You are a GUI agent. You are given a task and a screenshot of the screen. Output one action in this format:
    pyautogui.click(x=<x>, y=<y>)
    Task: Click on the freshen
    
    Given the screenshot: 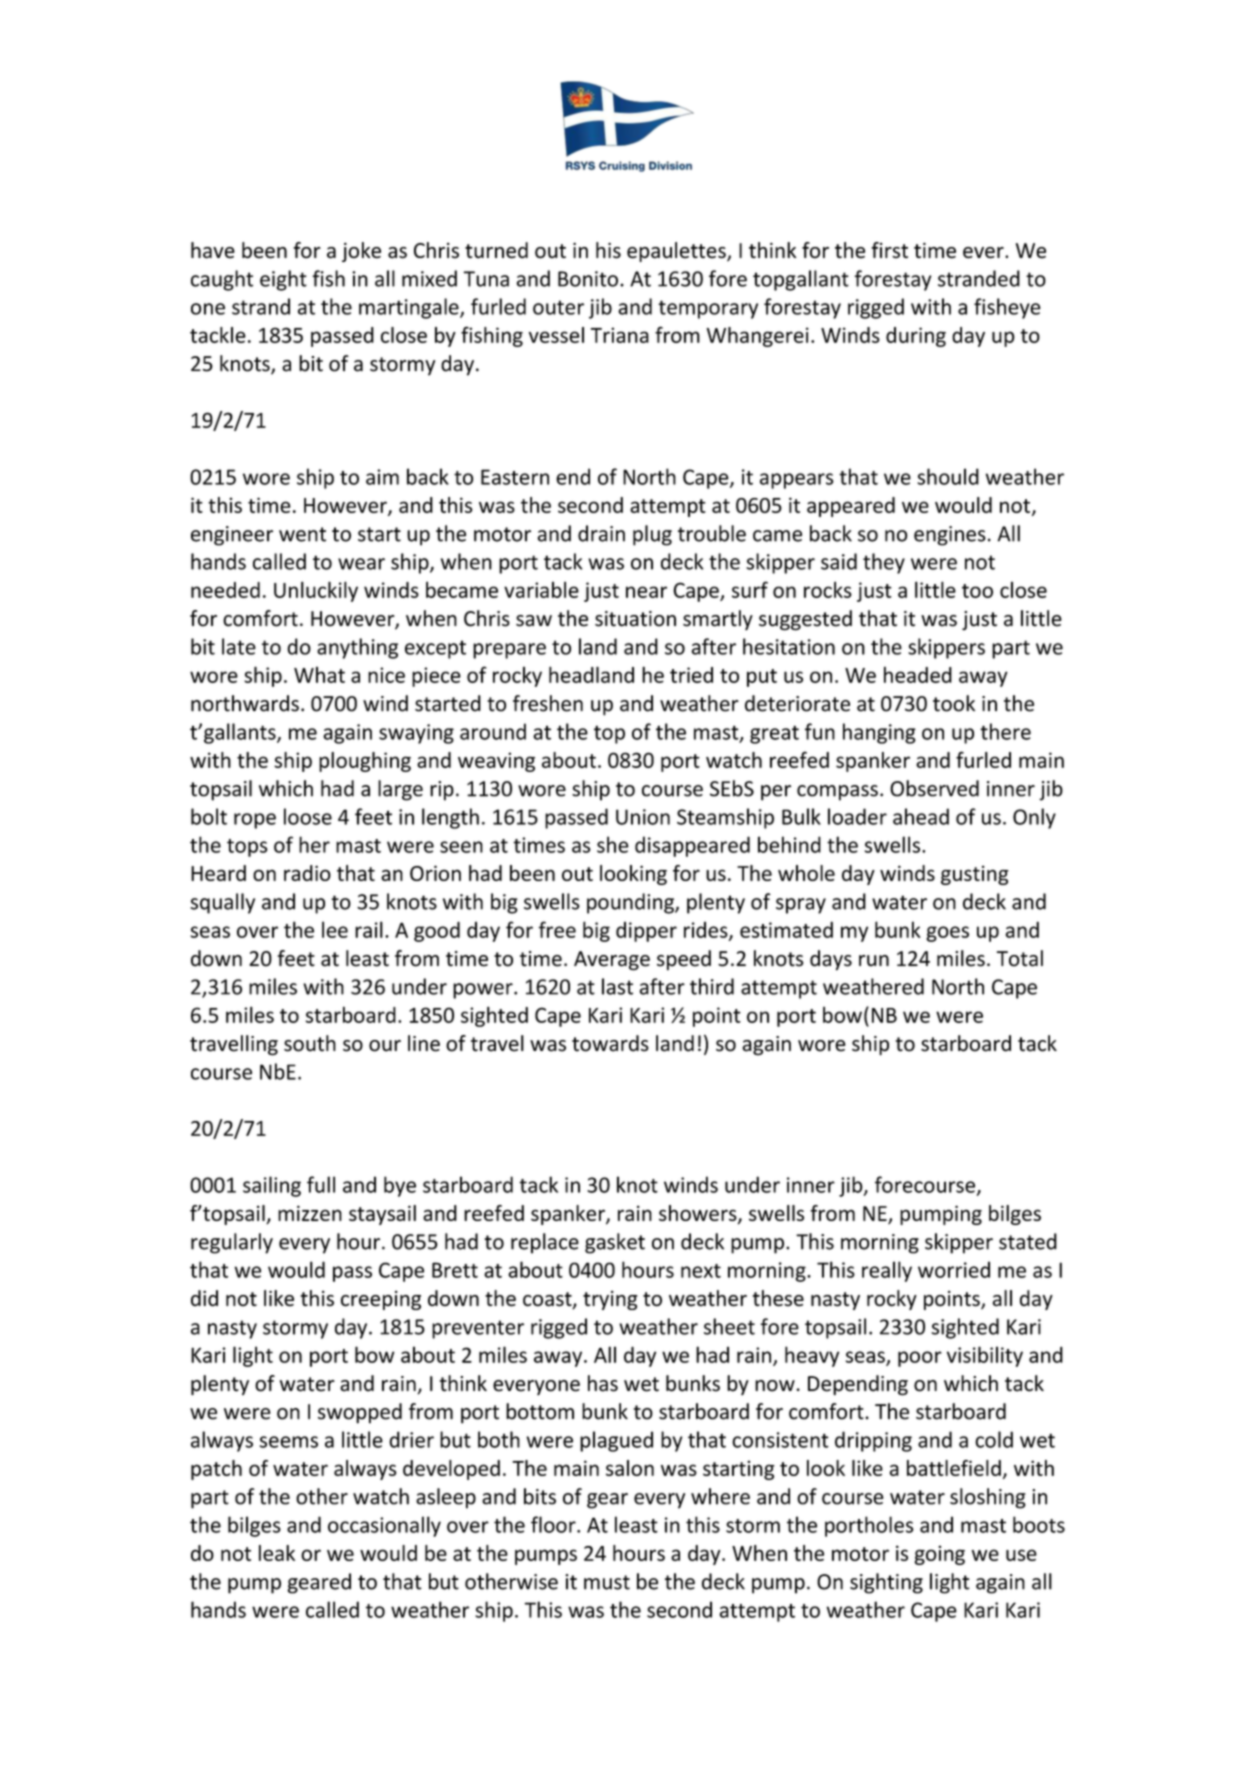 What is the action you would take?
    pyautogui.click(x=548, y=703)
